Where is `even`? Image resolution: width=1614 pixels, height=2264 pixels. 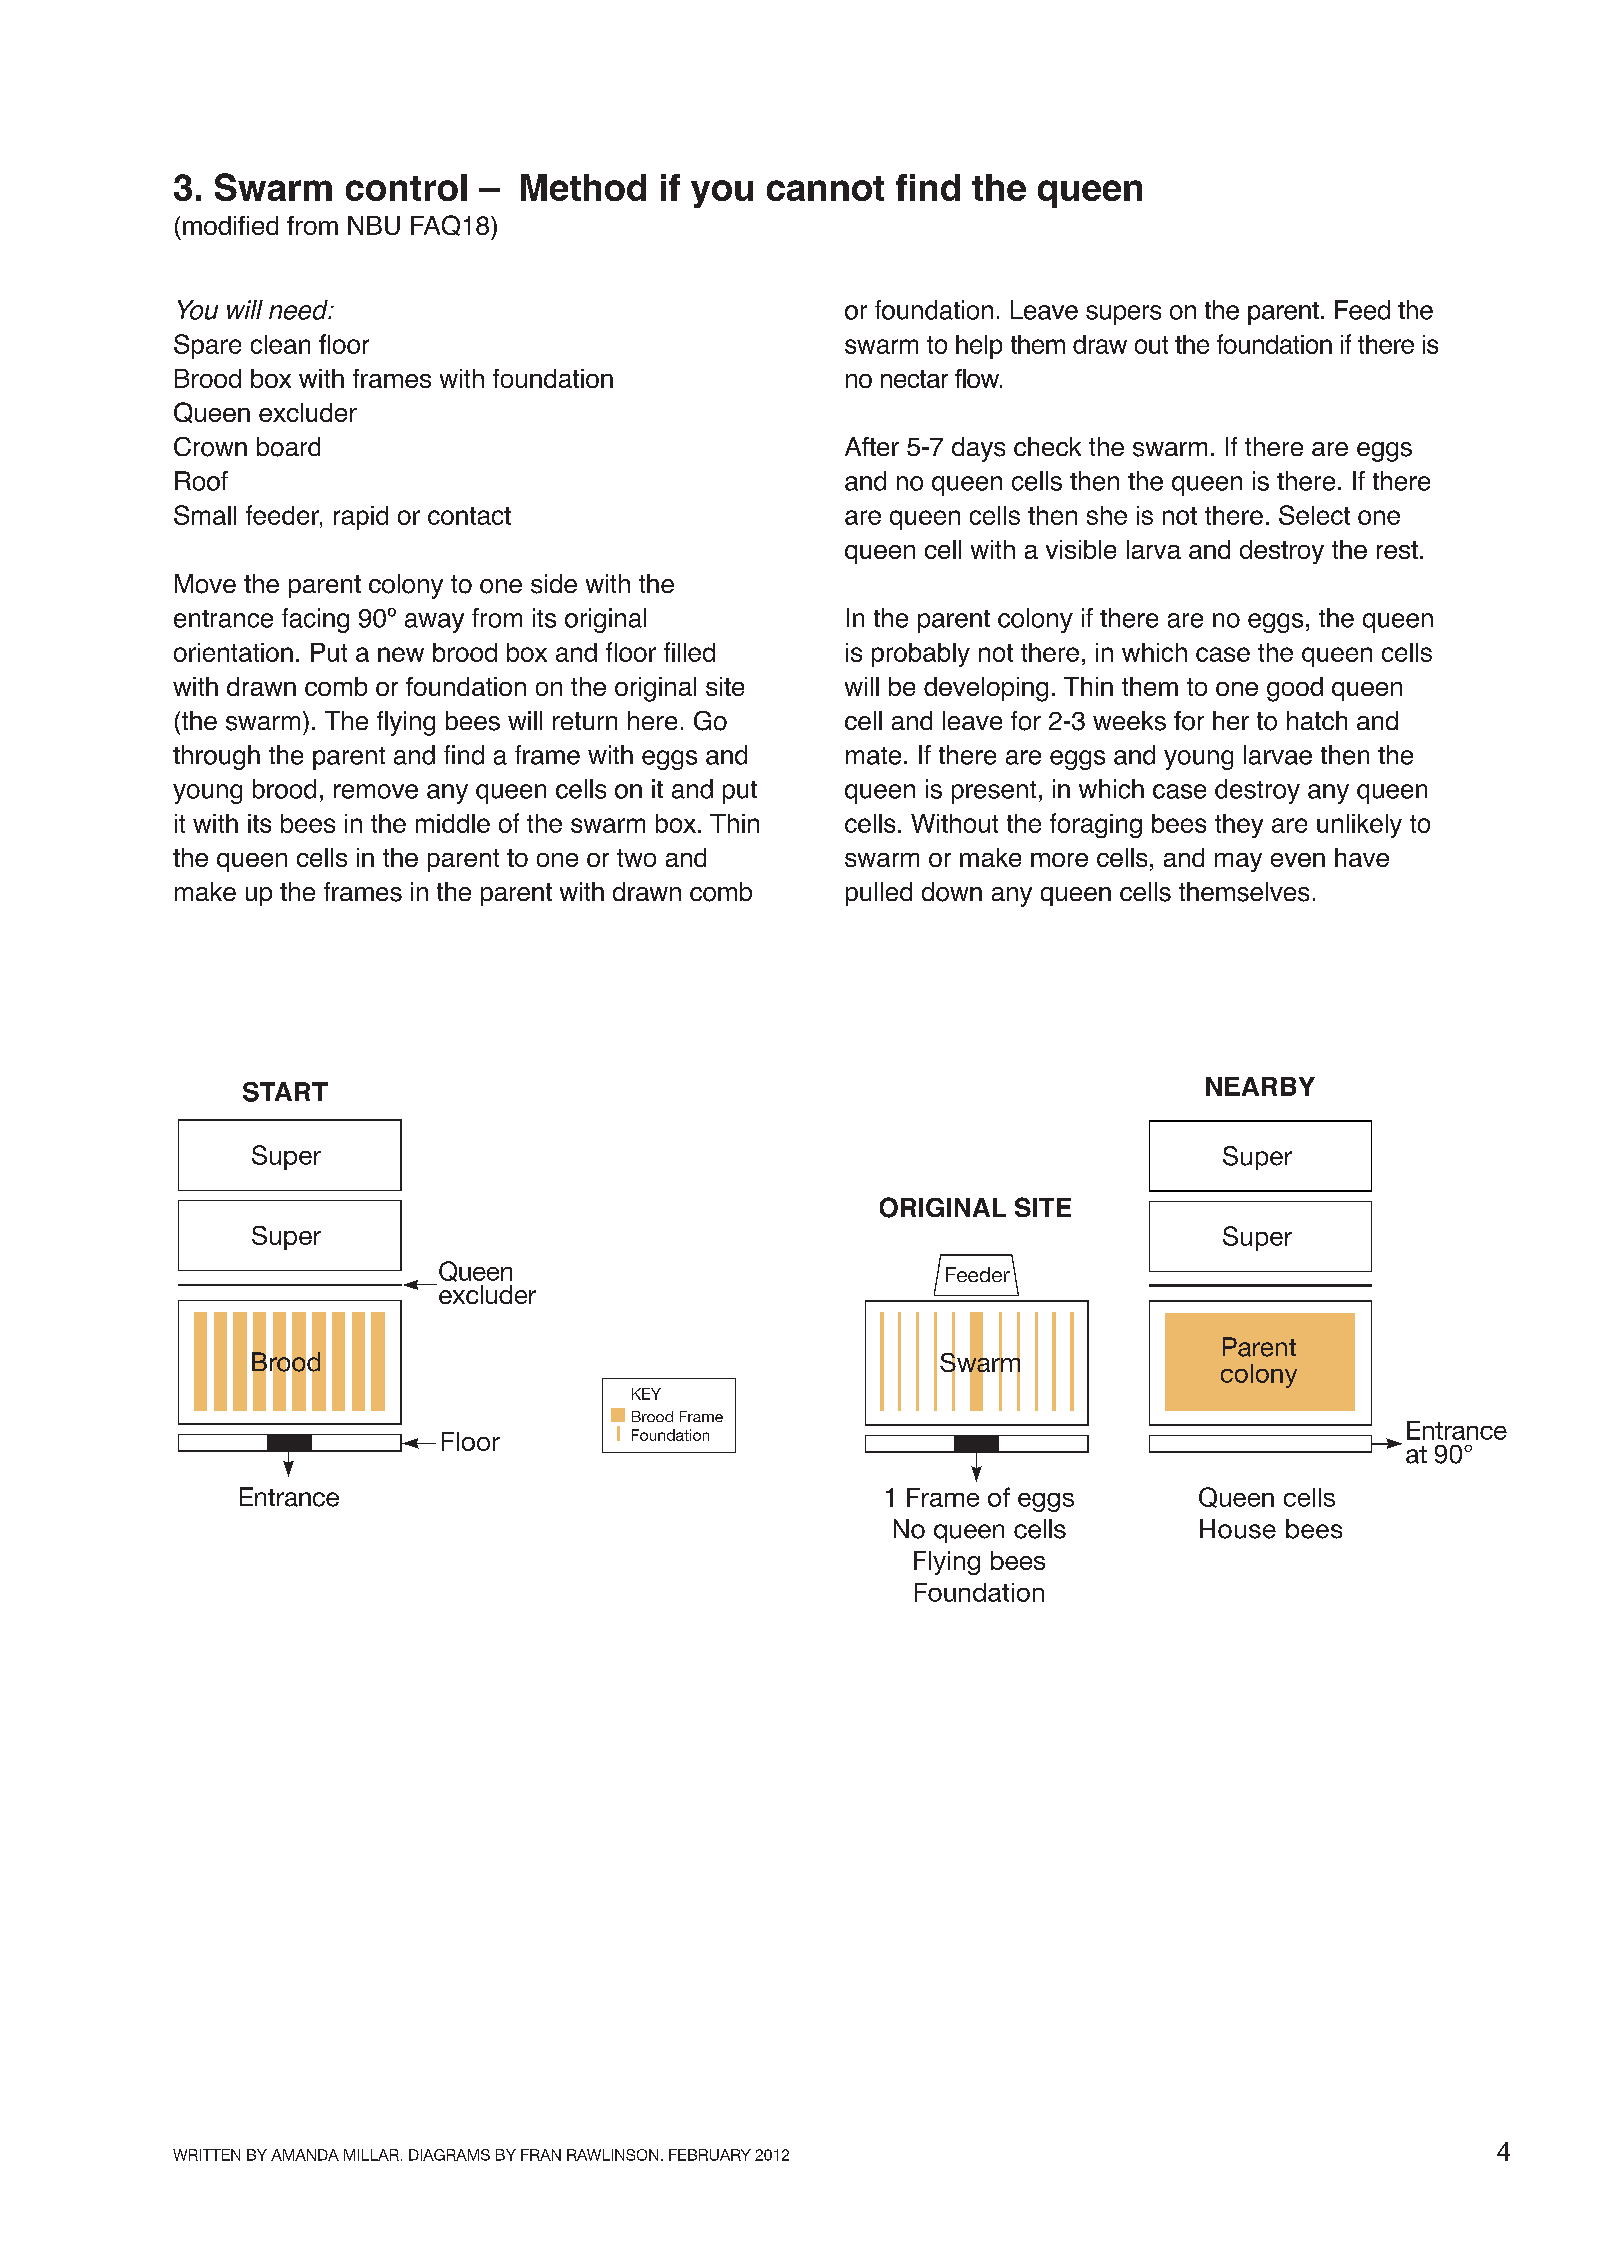
even is located at coordinates (1298, 860).
